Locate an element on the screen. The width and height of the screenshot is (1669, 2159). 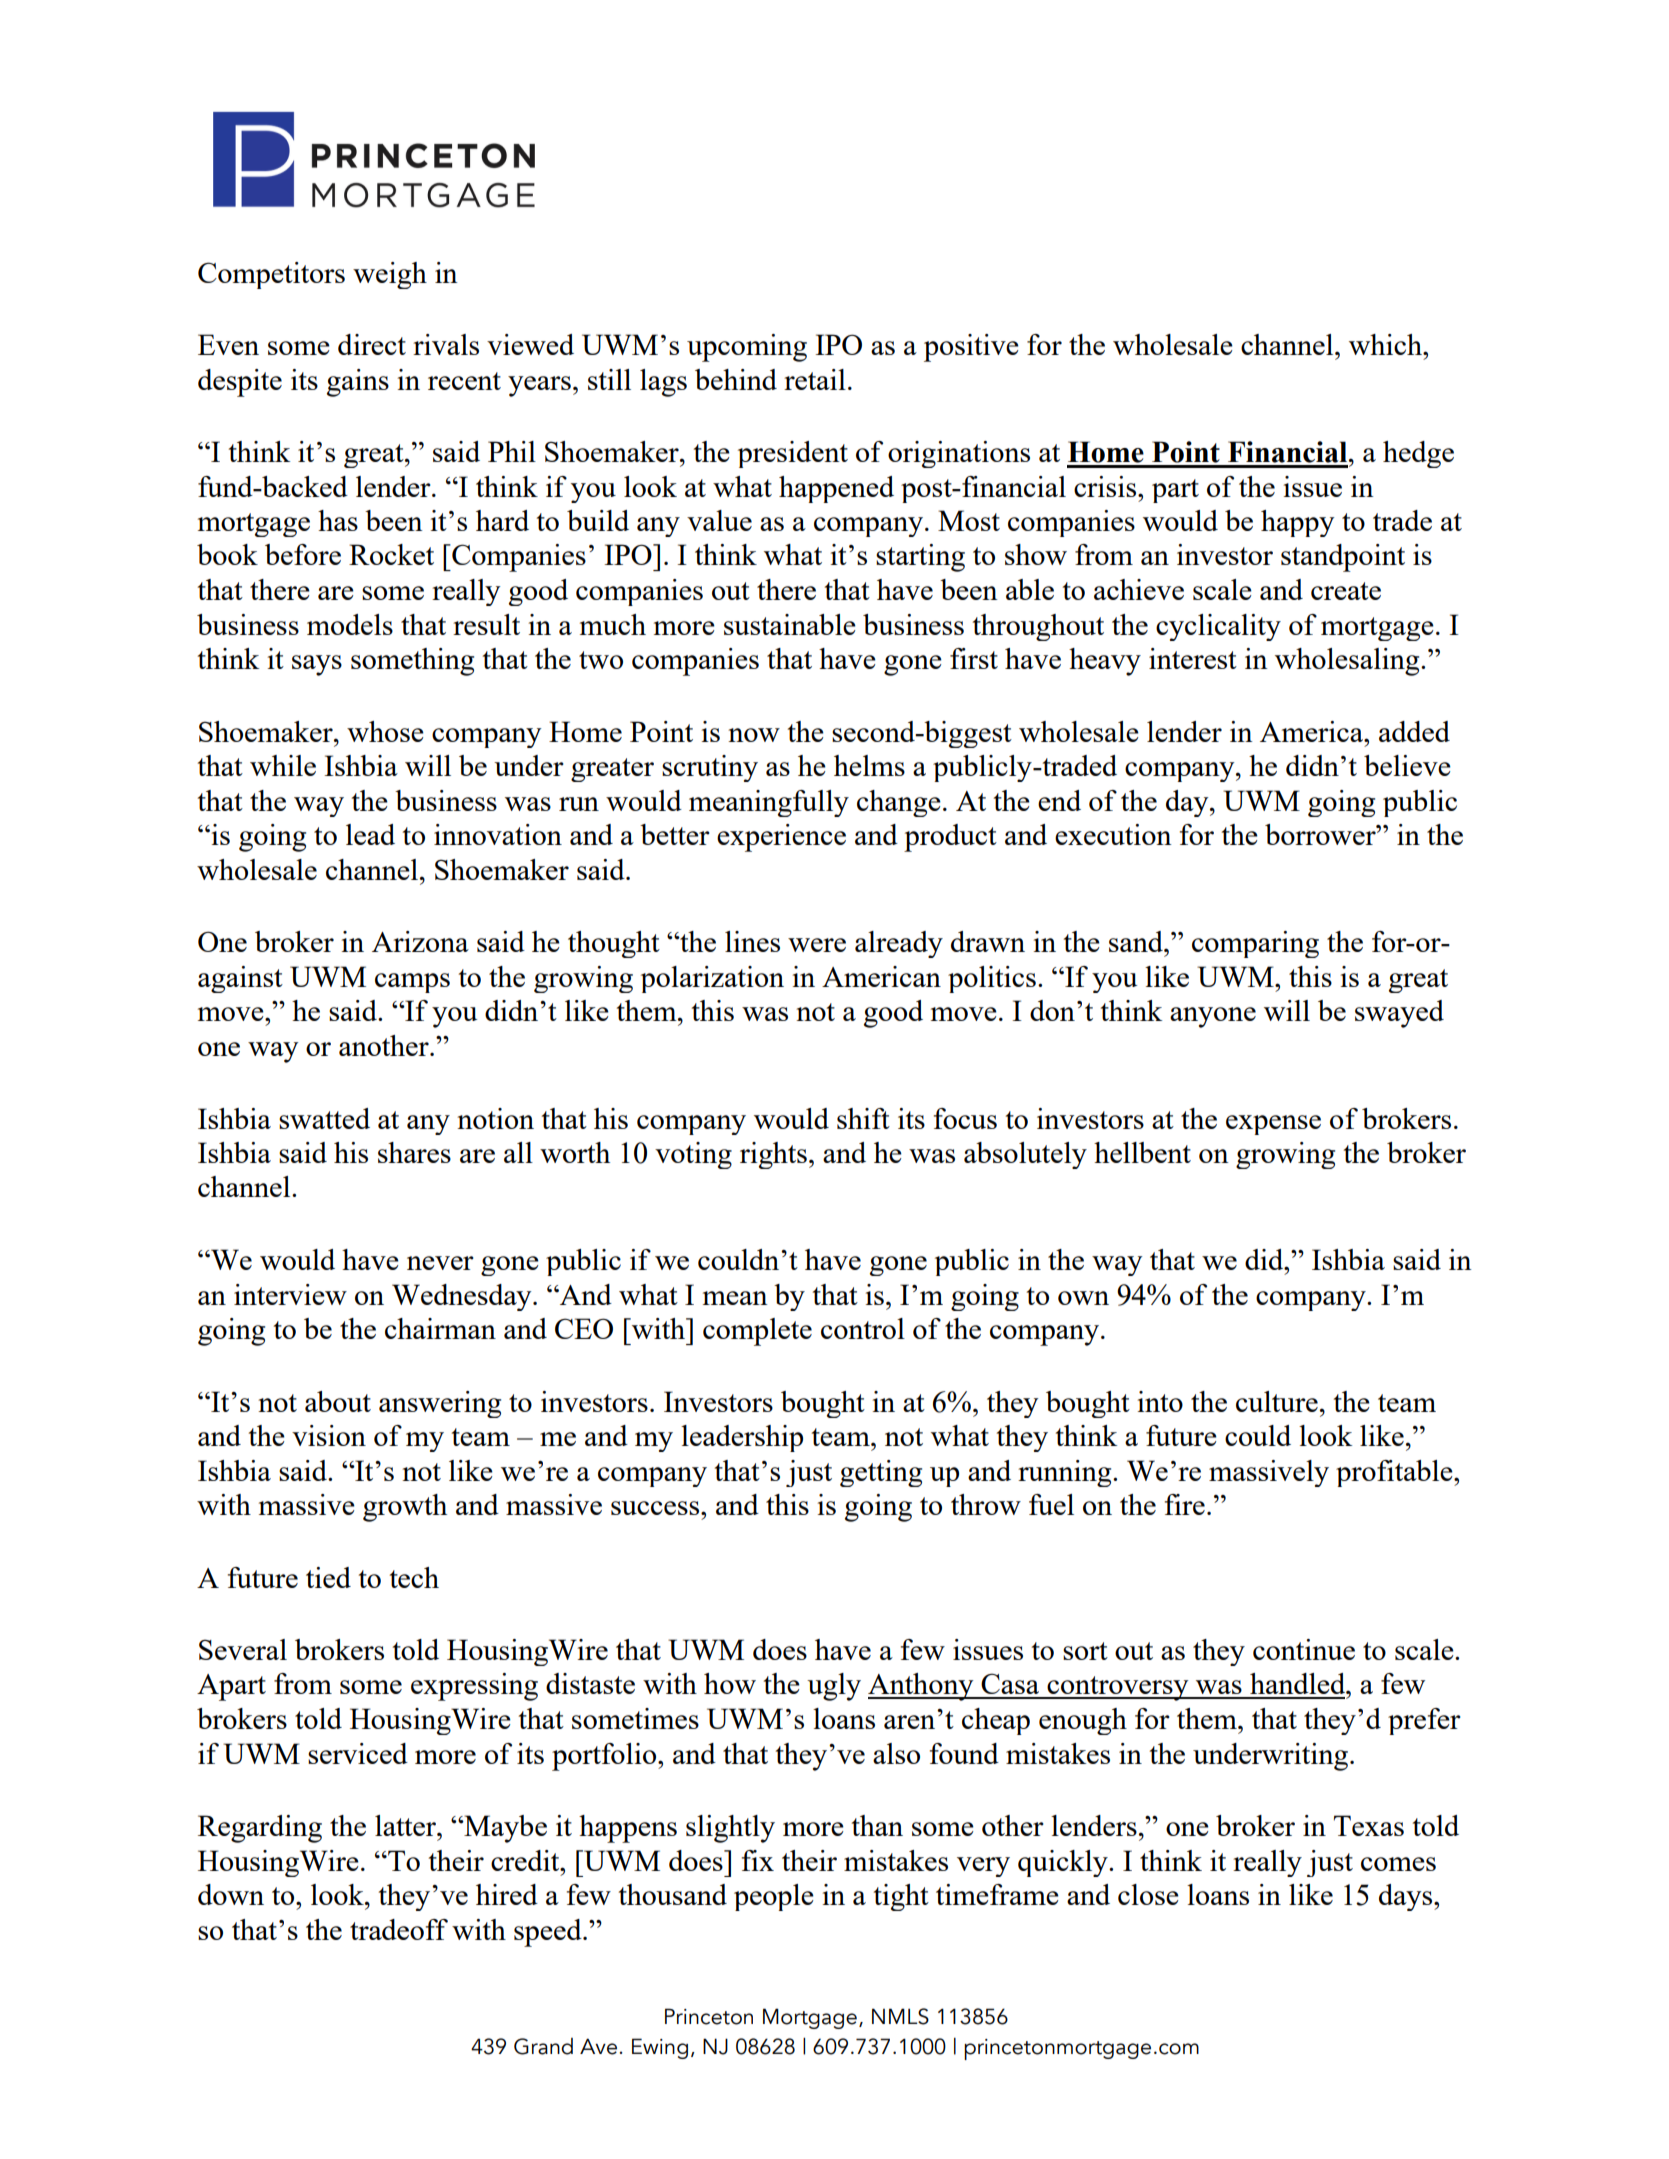
ugly is located at coordinates (834, 1687).
